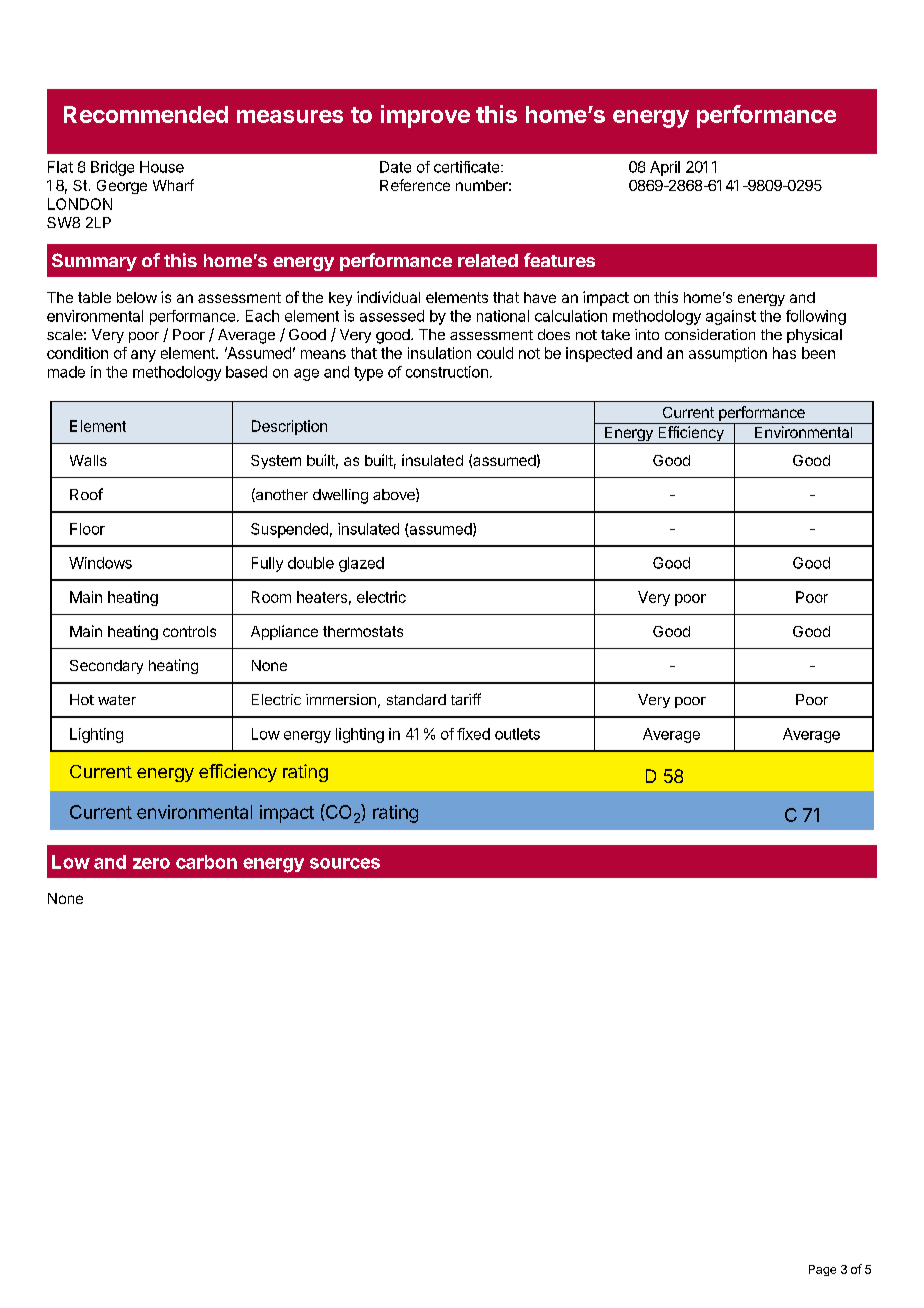  Describe the element at coordinates (345, 863) in the image. I see `sources` at that location.
